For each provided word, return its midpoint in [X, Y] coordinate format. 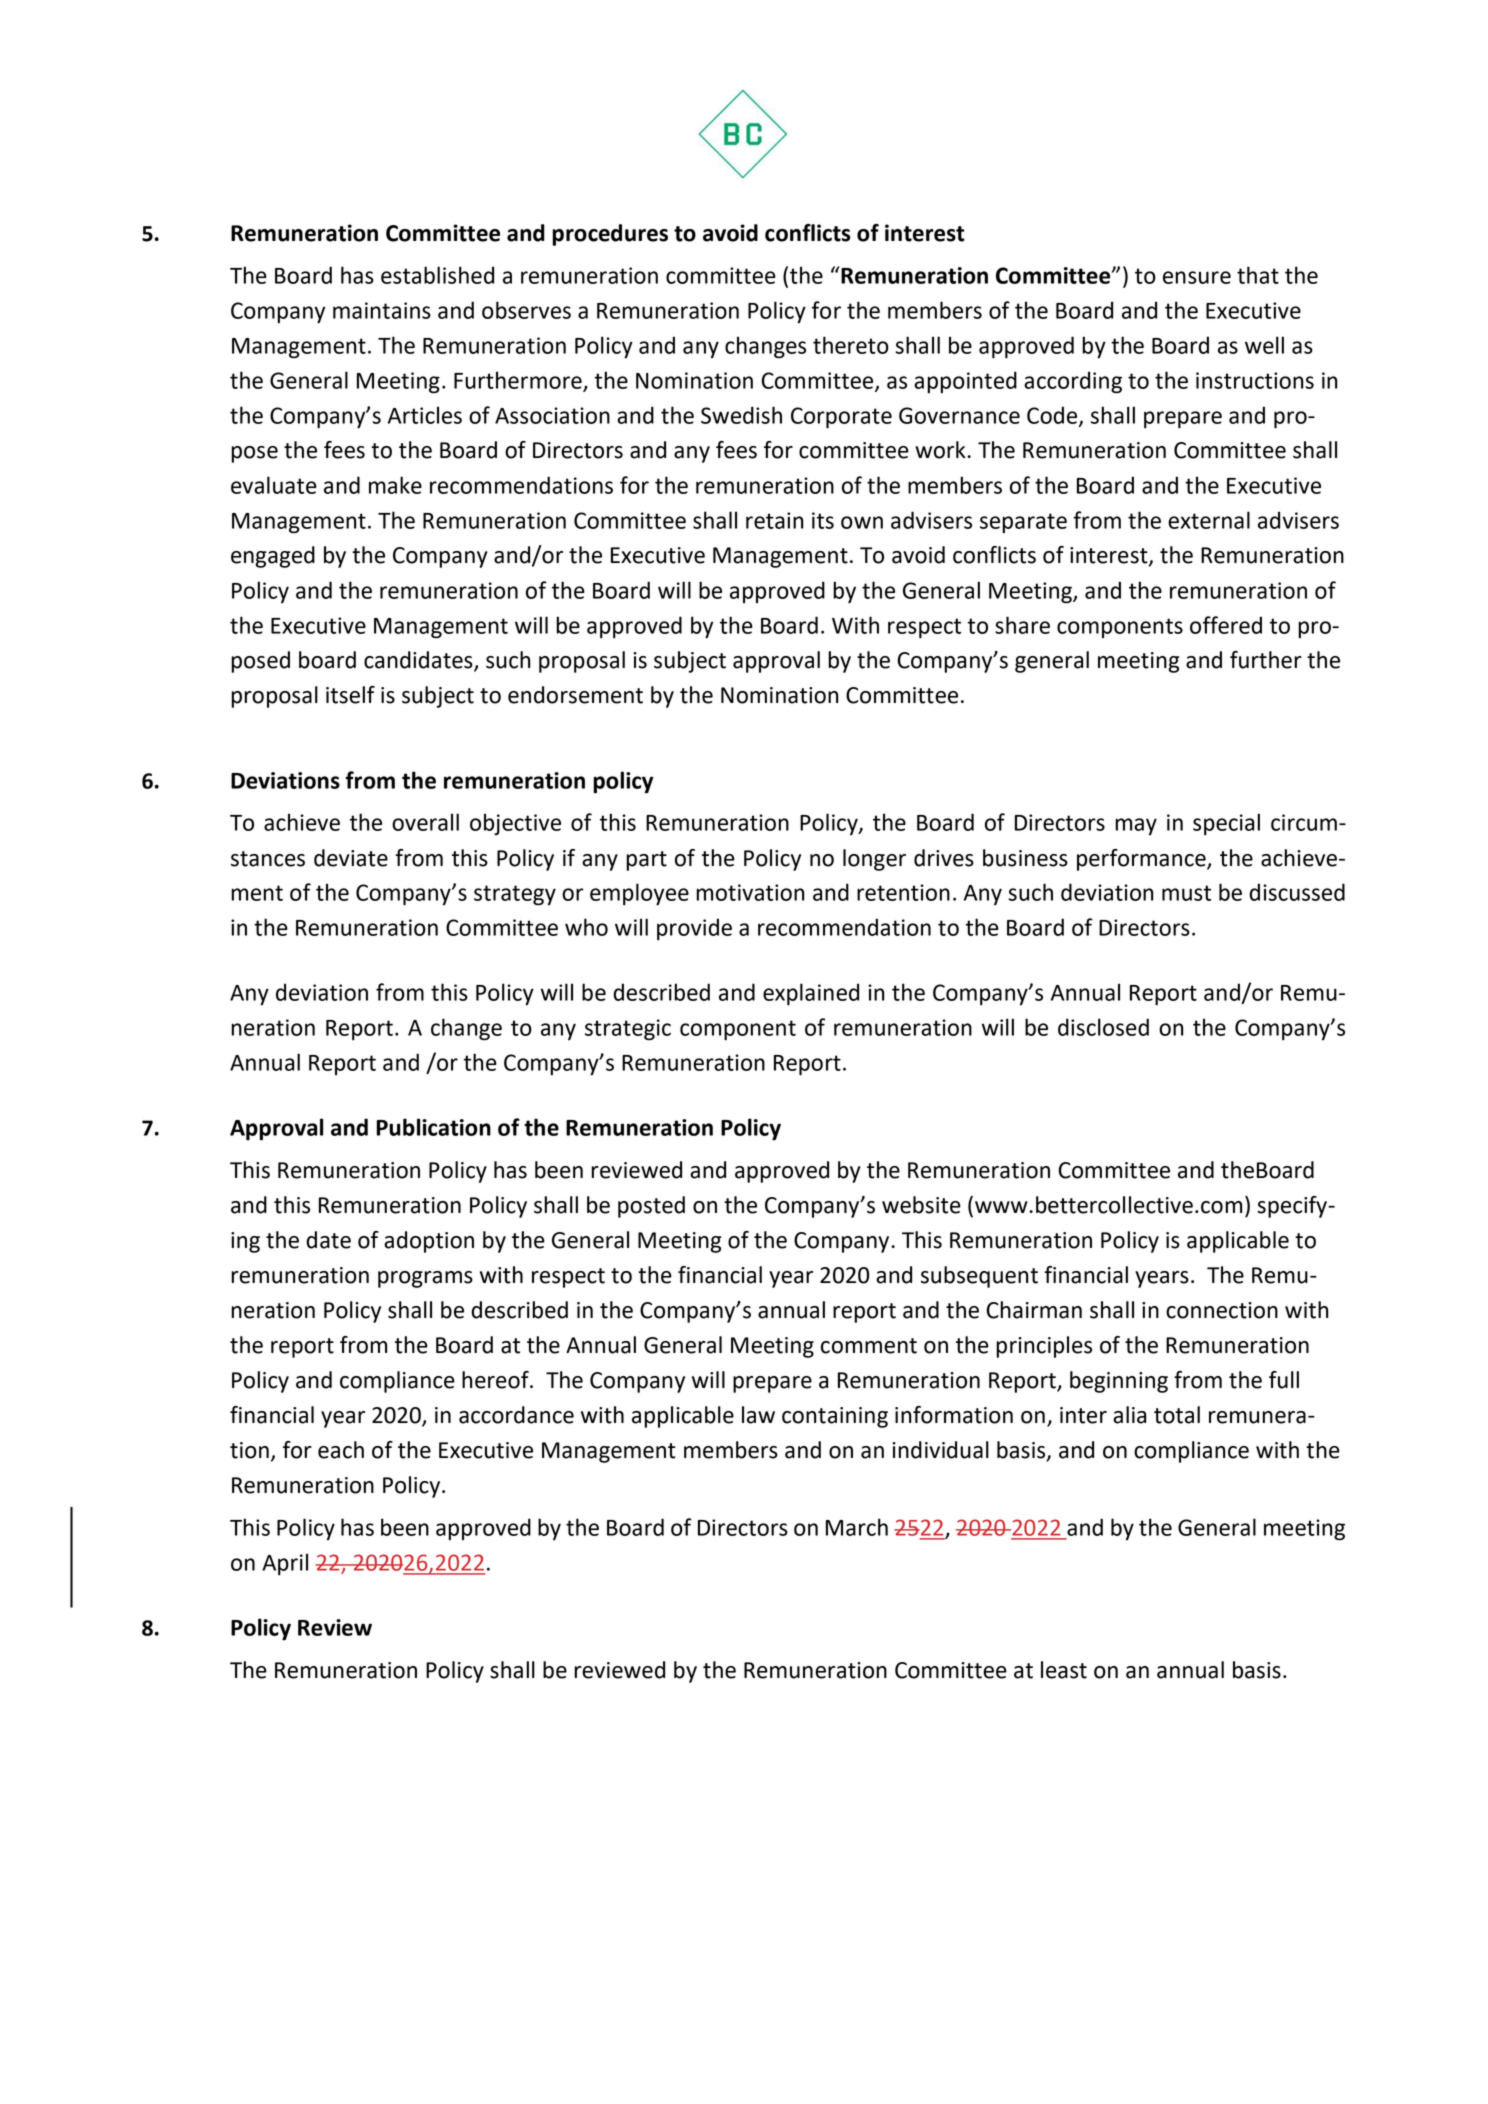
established [437, 275]
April [285, 1564]
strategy [515, 895]
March [857, 1527]
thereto [851, 345]
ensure [1197, 277]
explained [811, 994]
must [1186, 893]
